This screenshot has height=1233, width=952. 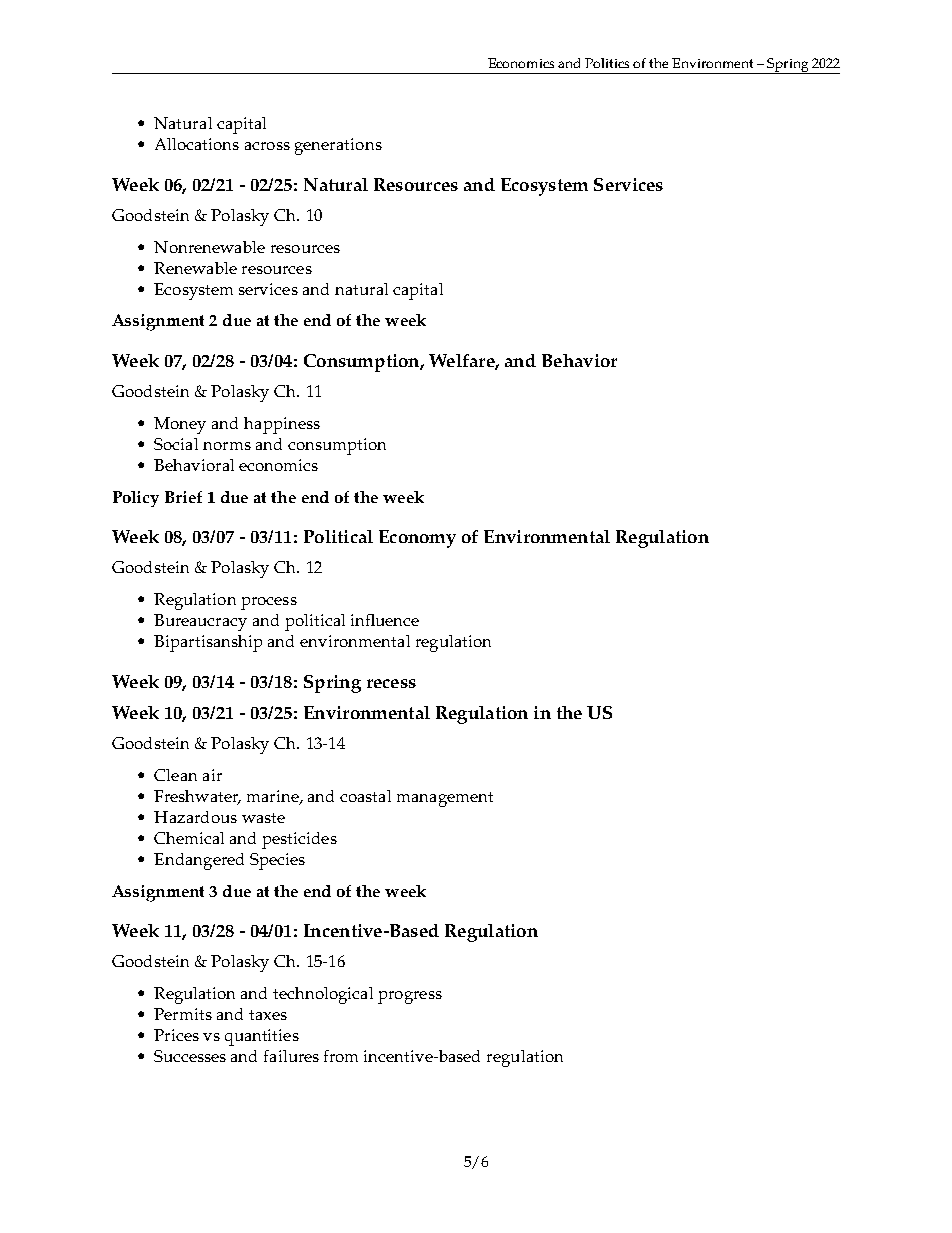 I want to click on Politics, so click(x=607, y=63).
